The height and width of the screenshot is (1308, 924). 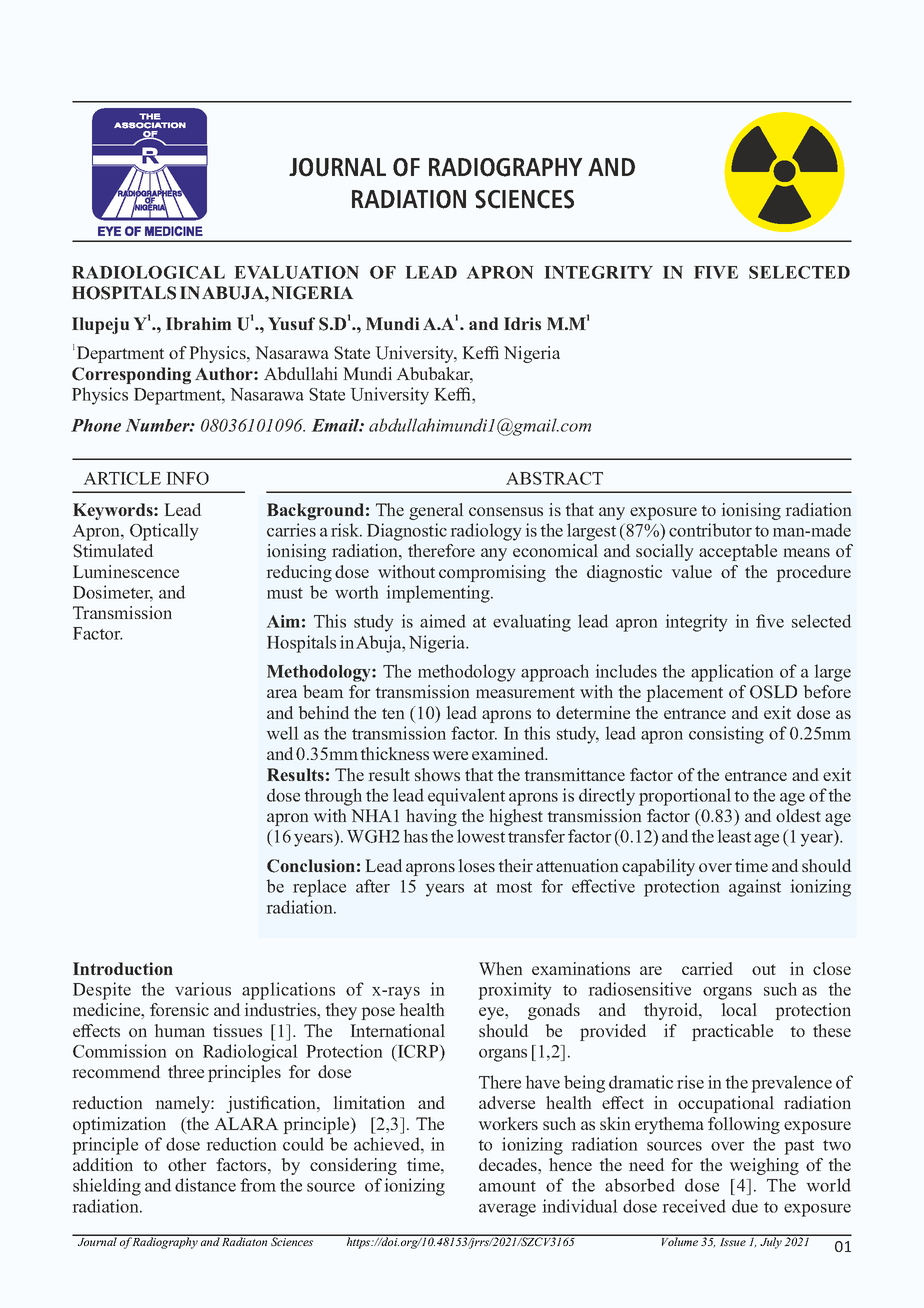 What do you see at coordinates (692, 571) in the screenshot?
I see `value` at bounding box center [692, 571].
